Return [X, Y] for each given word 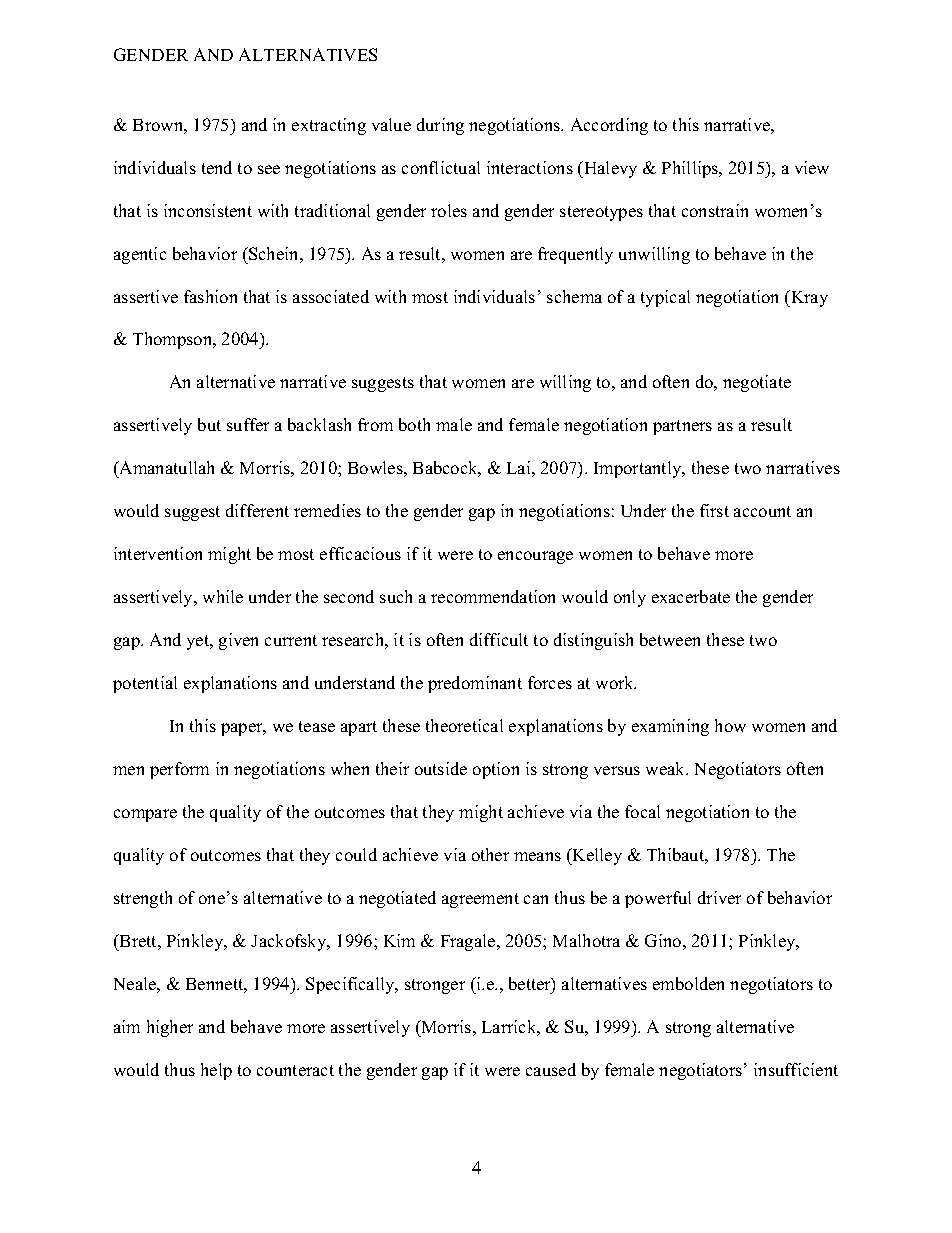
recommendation [493, 596]
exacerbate [691, 596]
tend [217, 167]
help [216, 1071]
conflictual [441, 167]
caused [551, 1069]
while [223, 596]
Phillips [691, 169]
